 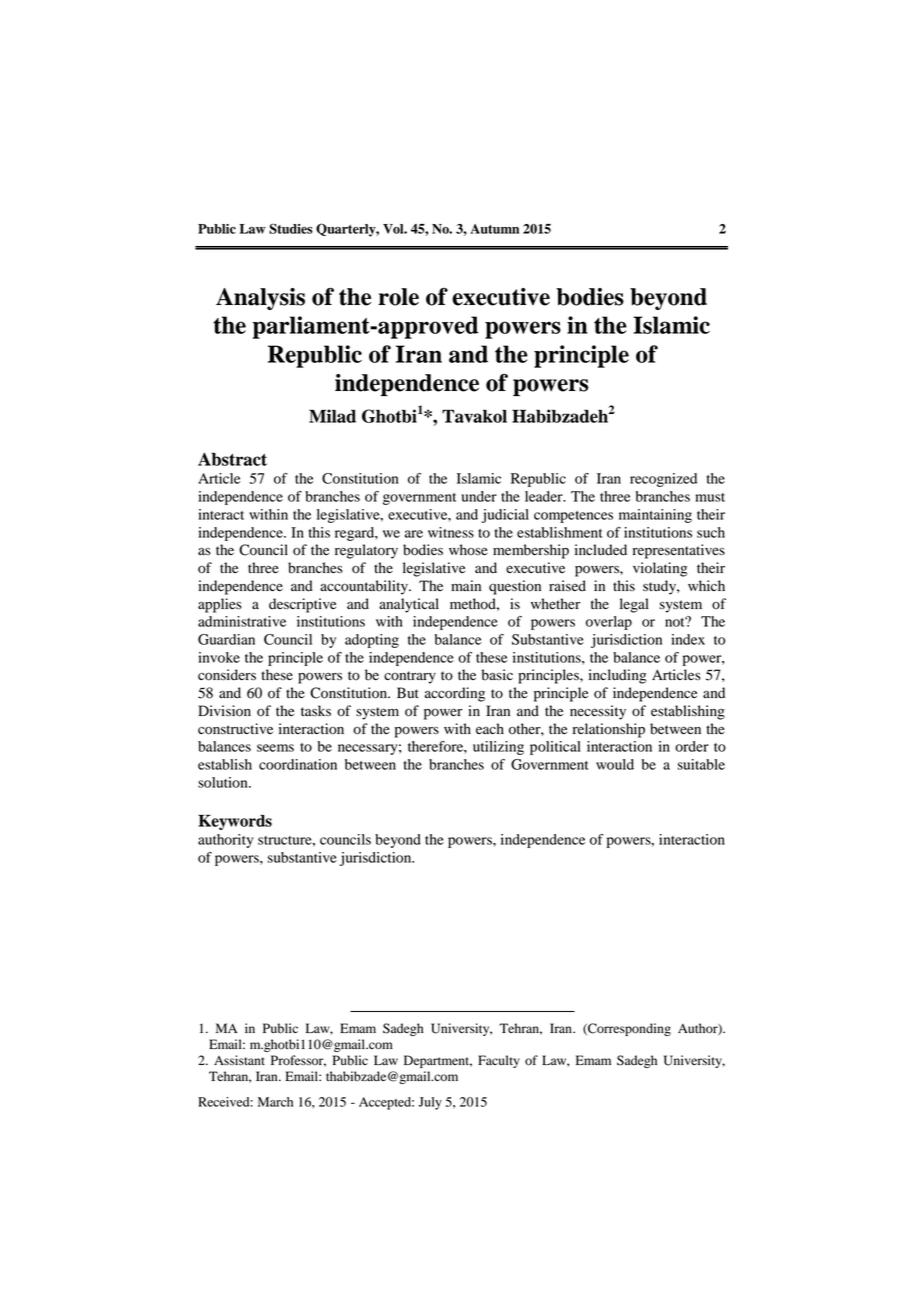 I want to click on descriptive, so click(x=302, y=605).
